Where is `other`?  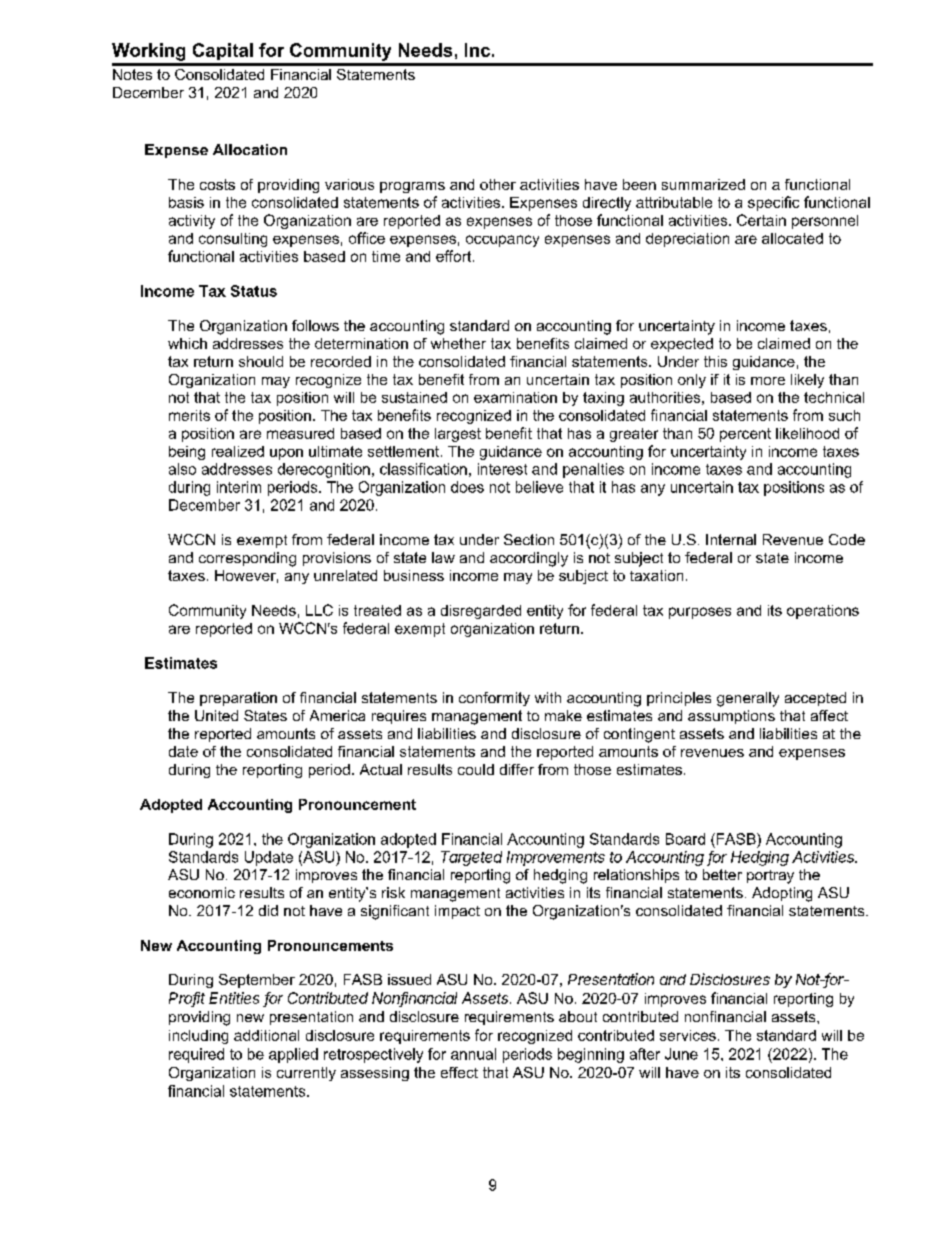
other is located at coordinates (498, 184).
